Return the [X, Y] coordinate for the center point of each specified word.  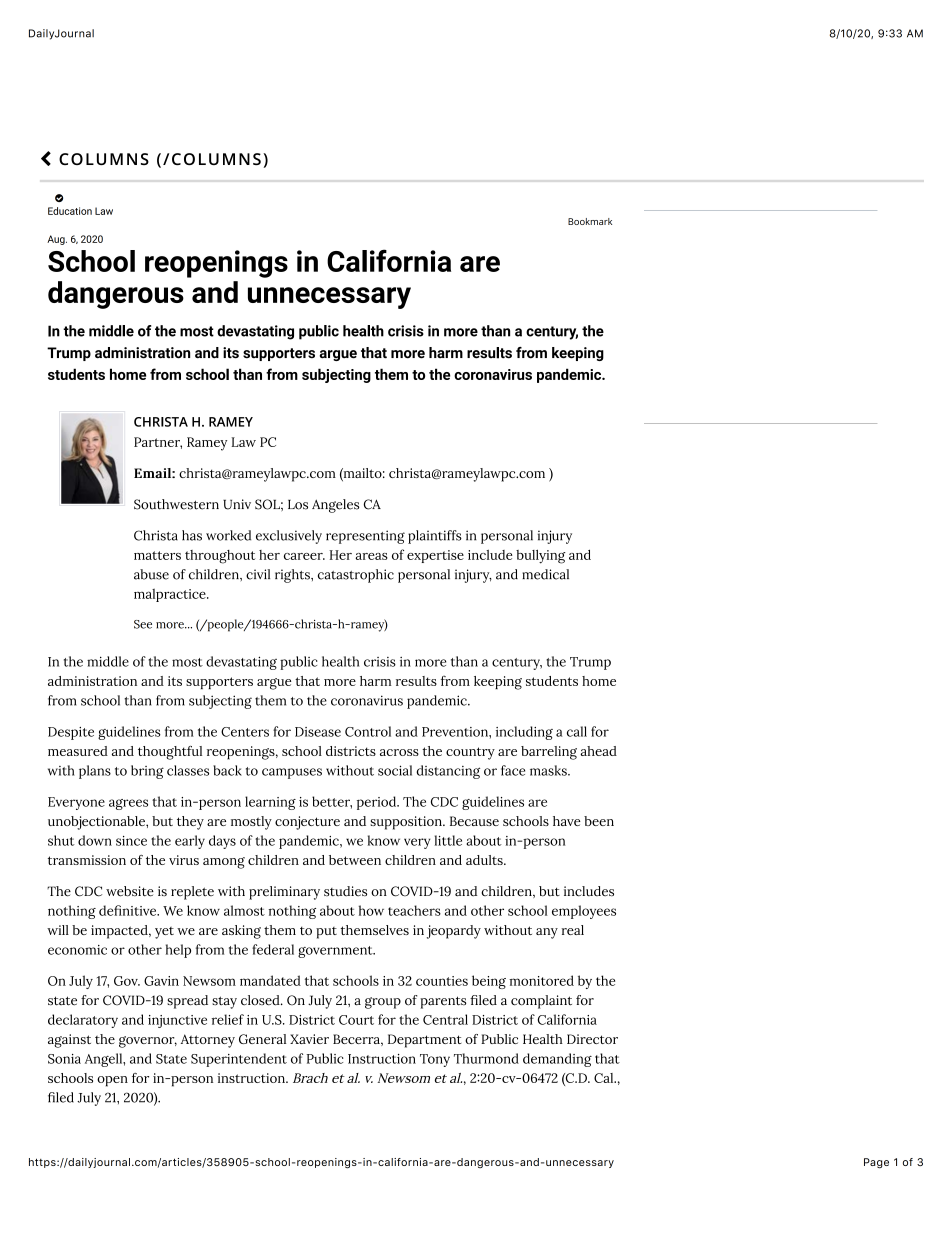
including [524, 733]
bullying [541, 556]
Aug [57, 240]
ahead [598, 751]
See [143, 624]
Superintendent [239, 1060]
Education [70, 211]
